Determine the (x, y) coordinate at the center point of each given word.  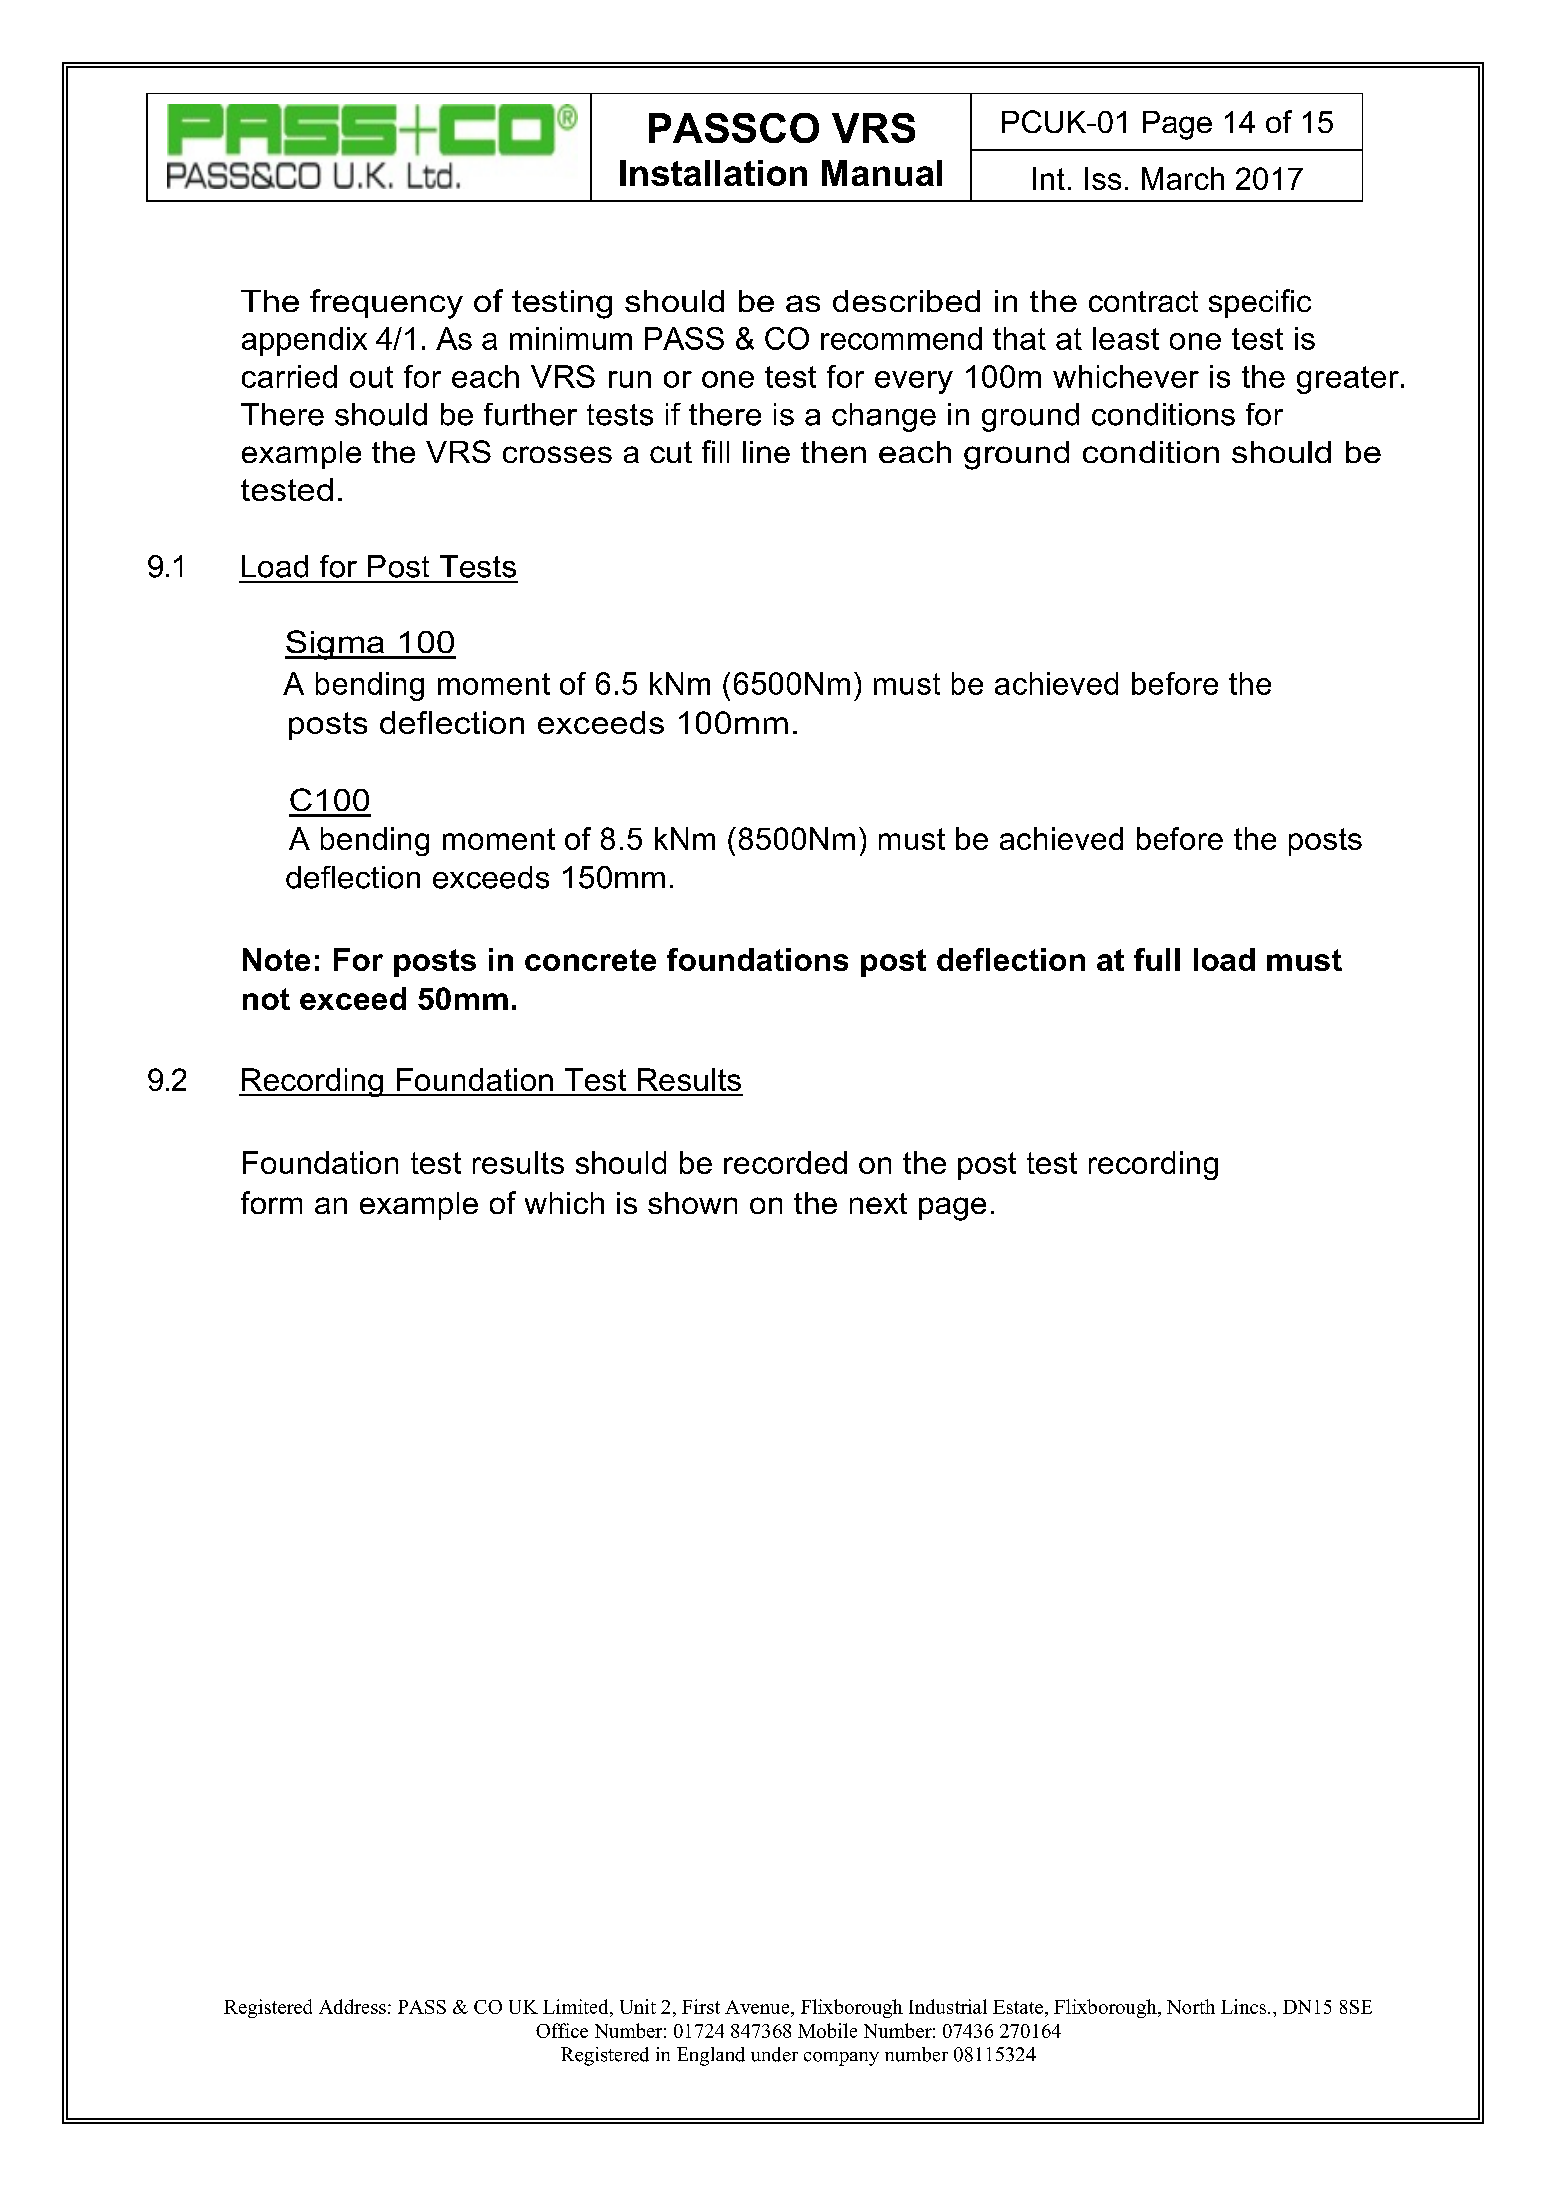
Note (276, 959)
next (878, 1203)
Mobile (827, 2030)
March (1183, 178)
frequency (386, 304)
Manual (882, 173)
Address (352, 2006)
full (1157, 959)
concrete (590, 960)
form (271, 1202)
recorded (785, 1162)
